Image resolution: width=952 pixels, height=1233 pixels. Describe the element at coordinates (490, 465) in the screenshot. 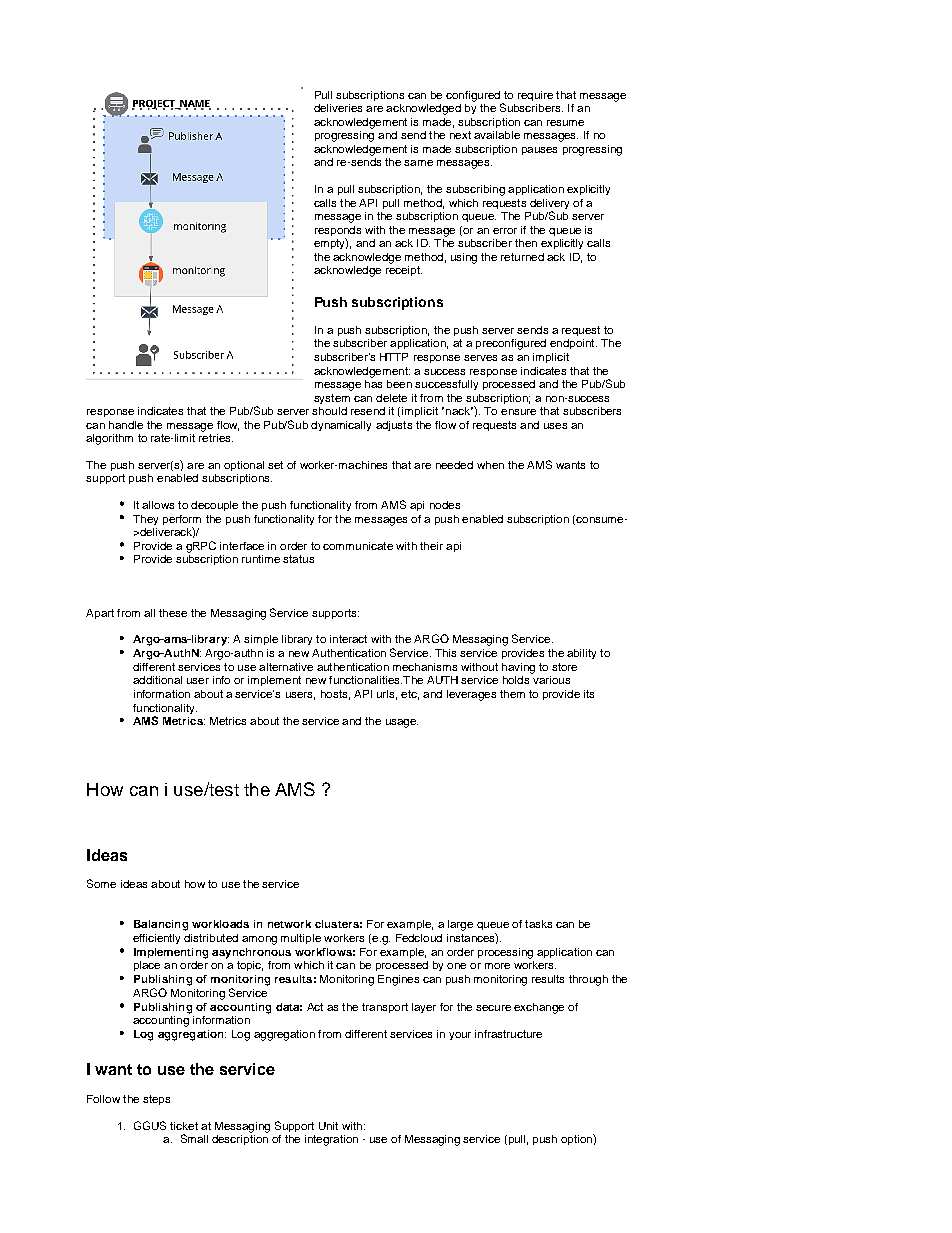

I see `when` at that location.
